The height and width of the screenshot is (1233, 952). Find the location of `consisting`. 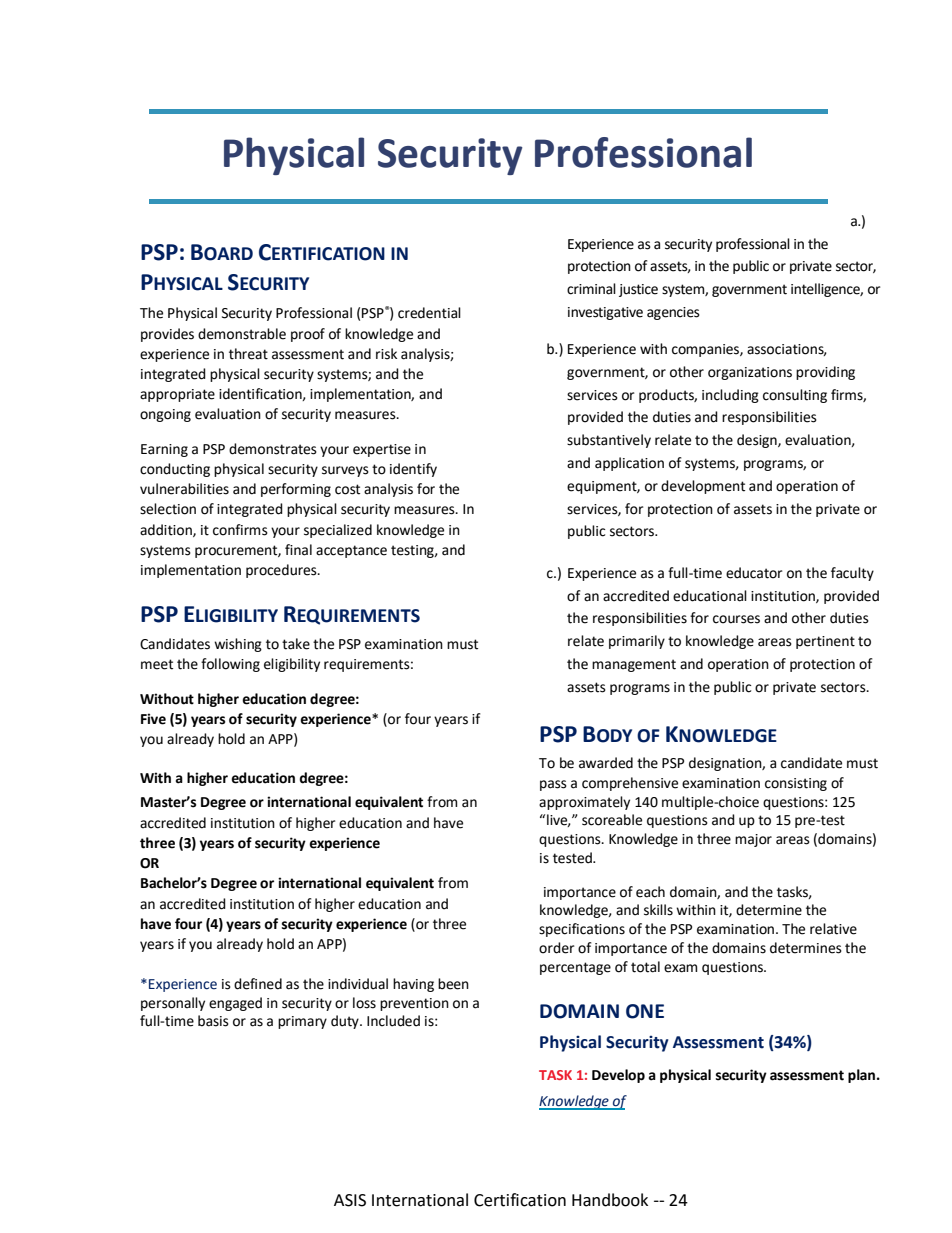

consisting is located at coordinates (796, 784).
